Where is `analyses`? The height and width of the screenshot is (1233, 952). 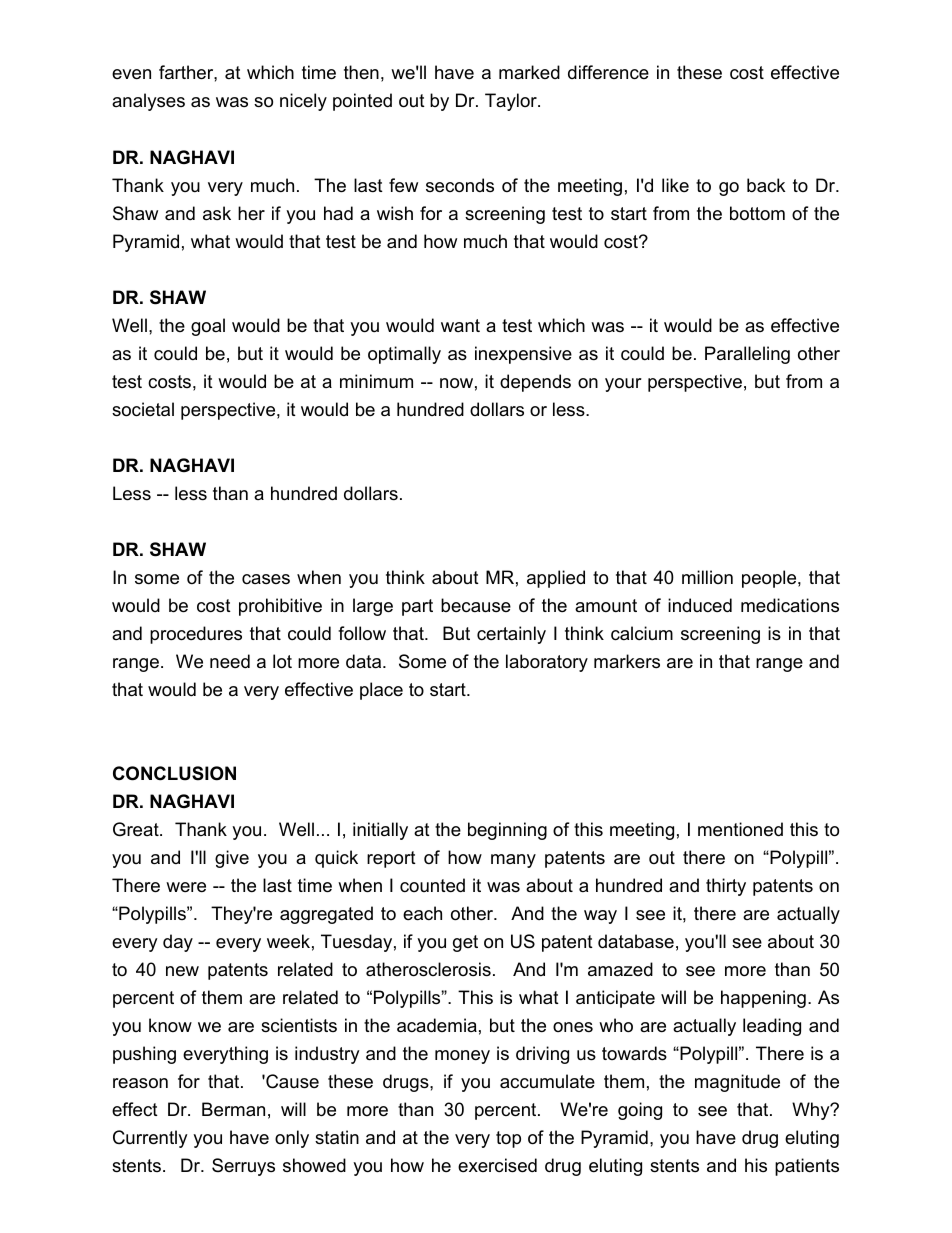
analyses is located at coordinates (148, 102).
